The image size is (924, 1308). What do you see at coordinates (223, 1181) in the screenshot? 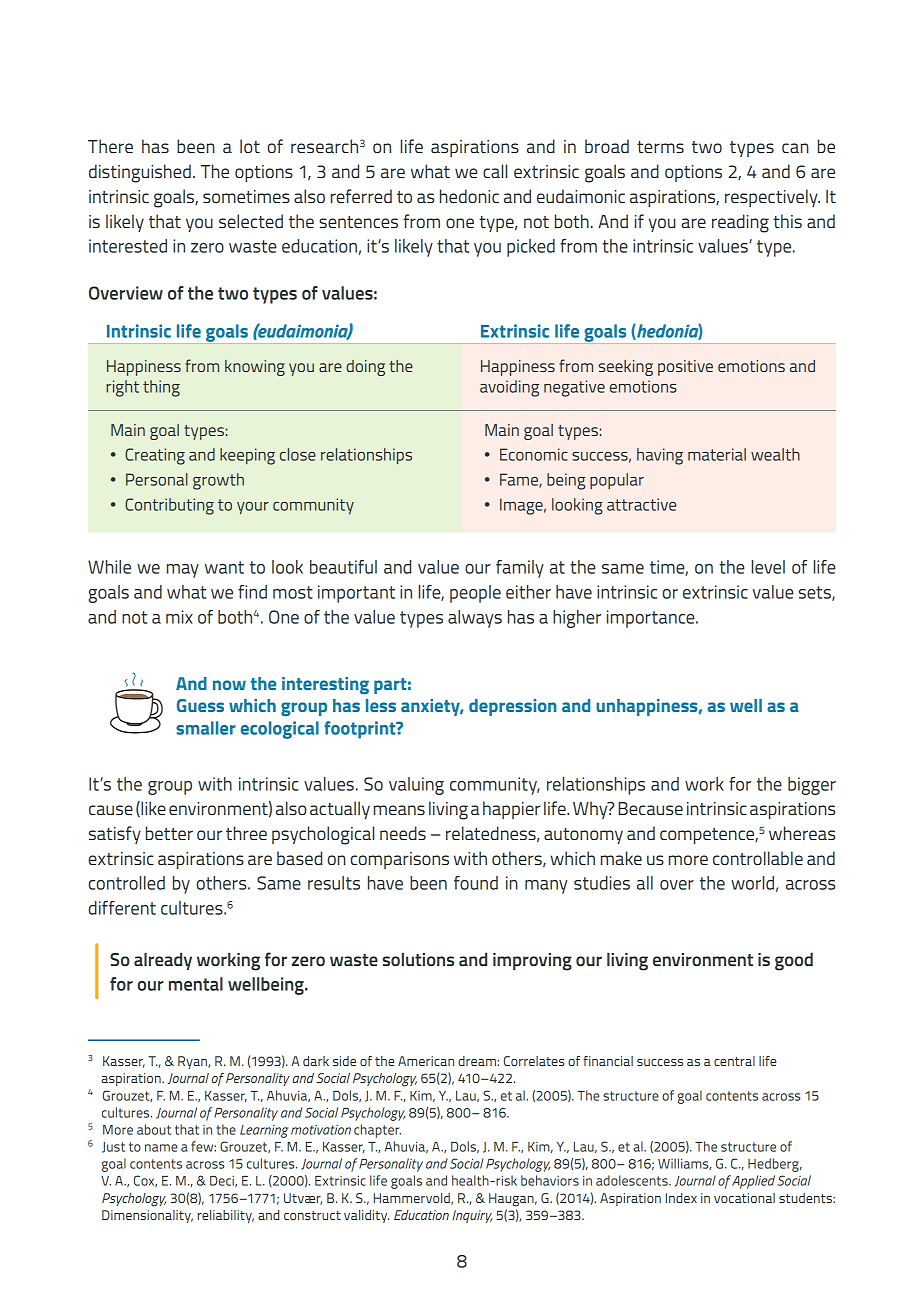
I see `Deci` at bounding box center [223, 1181].
